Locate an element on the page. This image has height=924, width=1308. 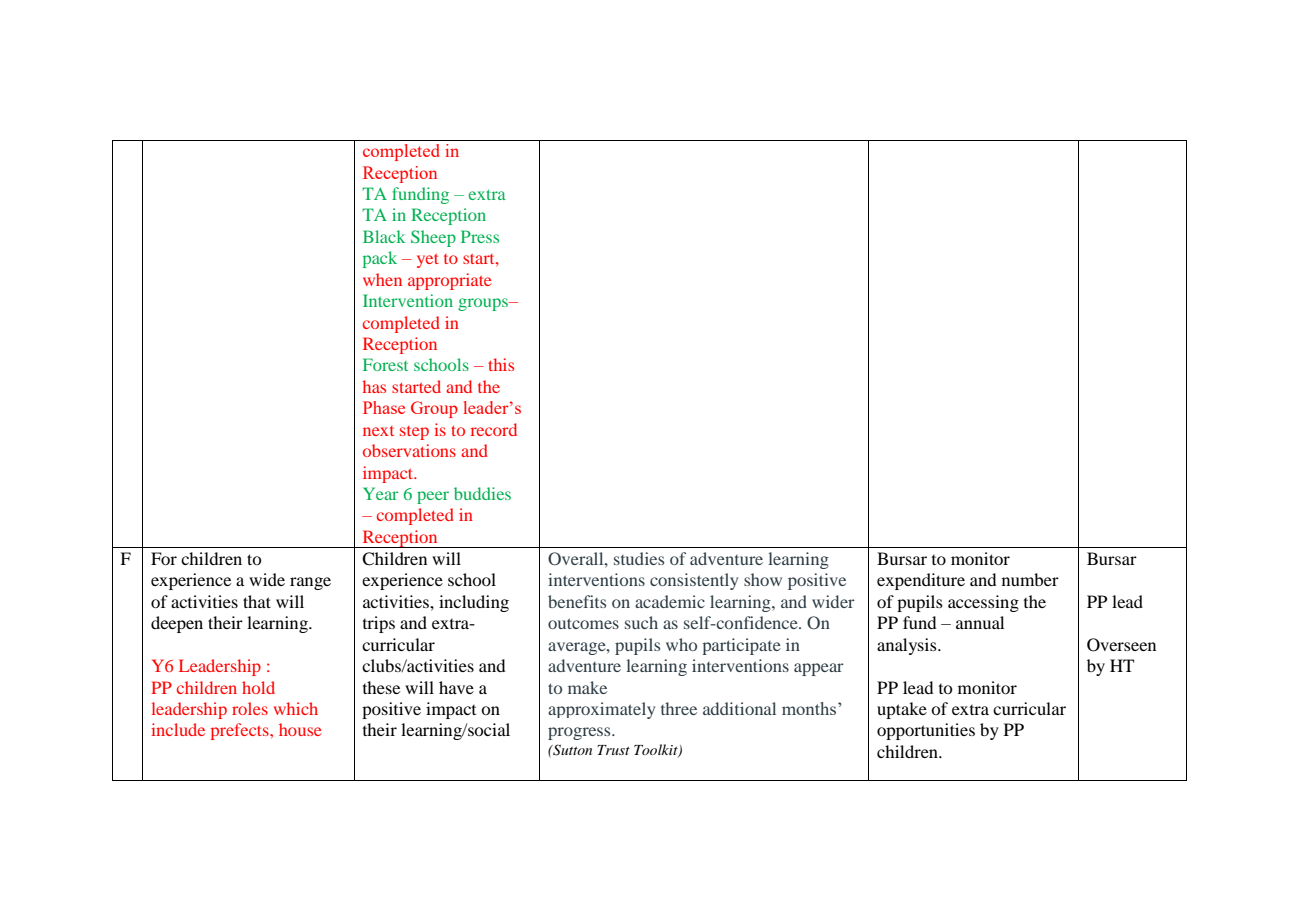
this is located at coordinates (501, 364).
